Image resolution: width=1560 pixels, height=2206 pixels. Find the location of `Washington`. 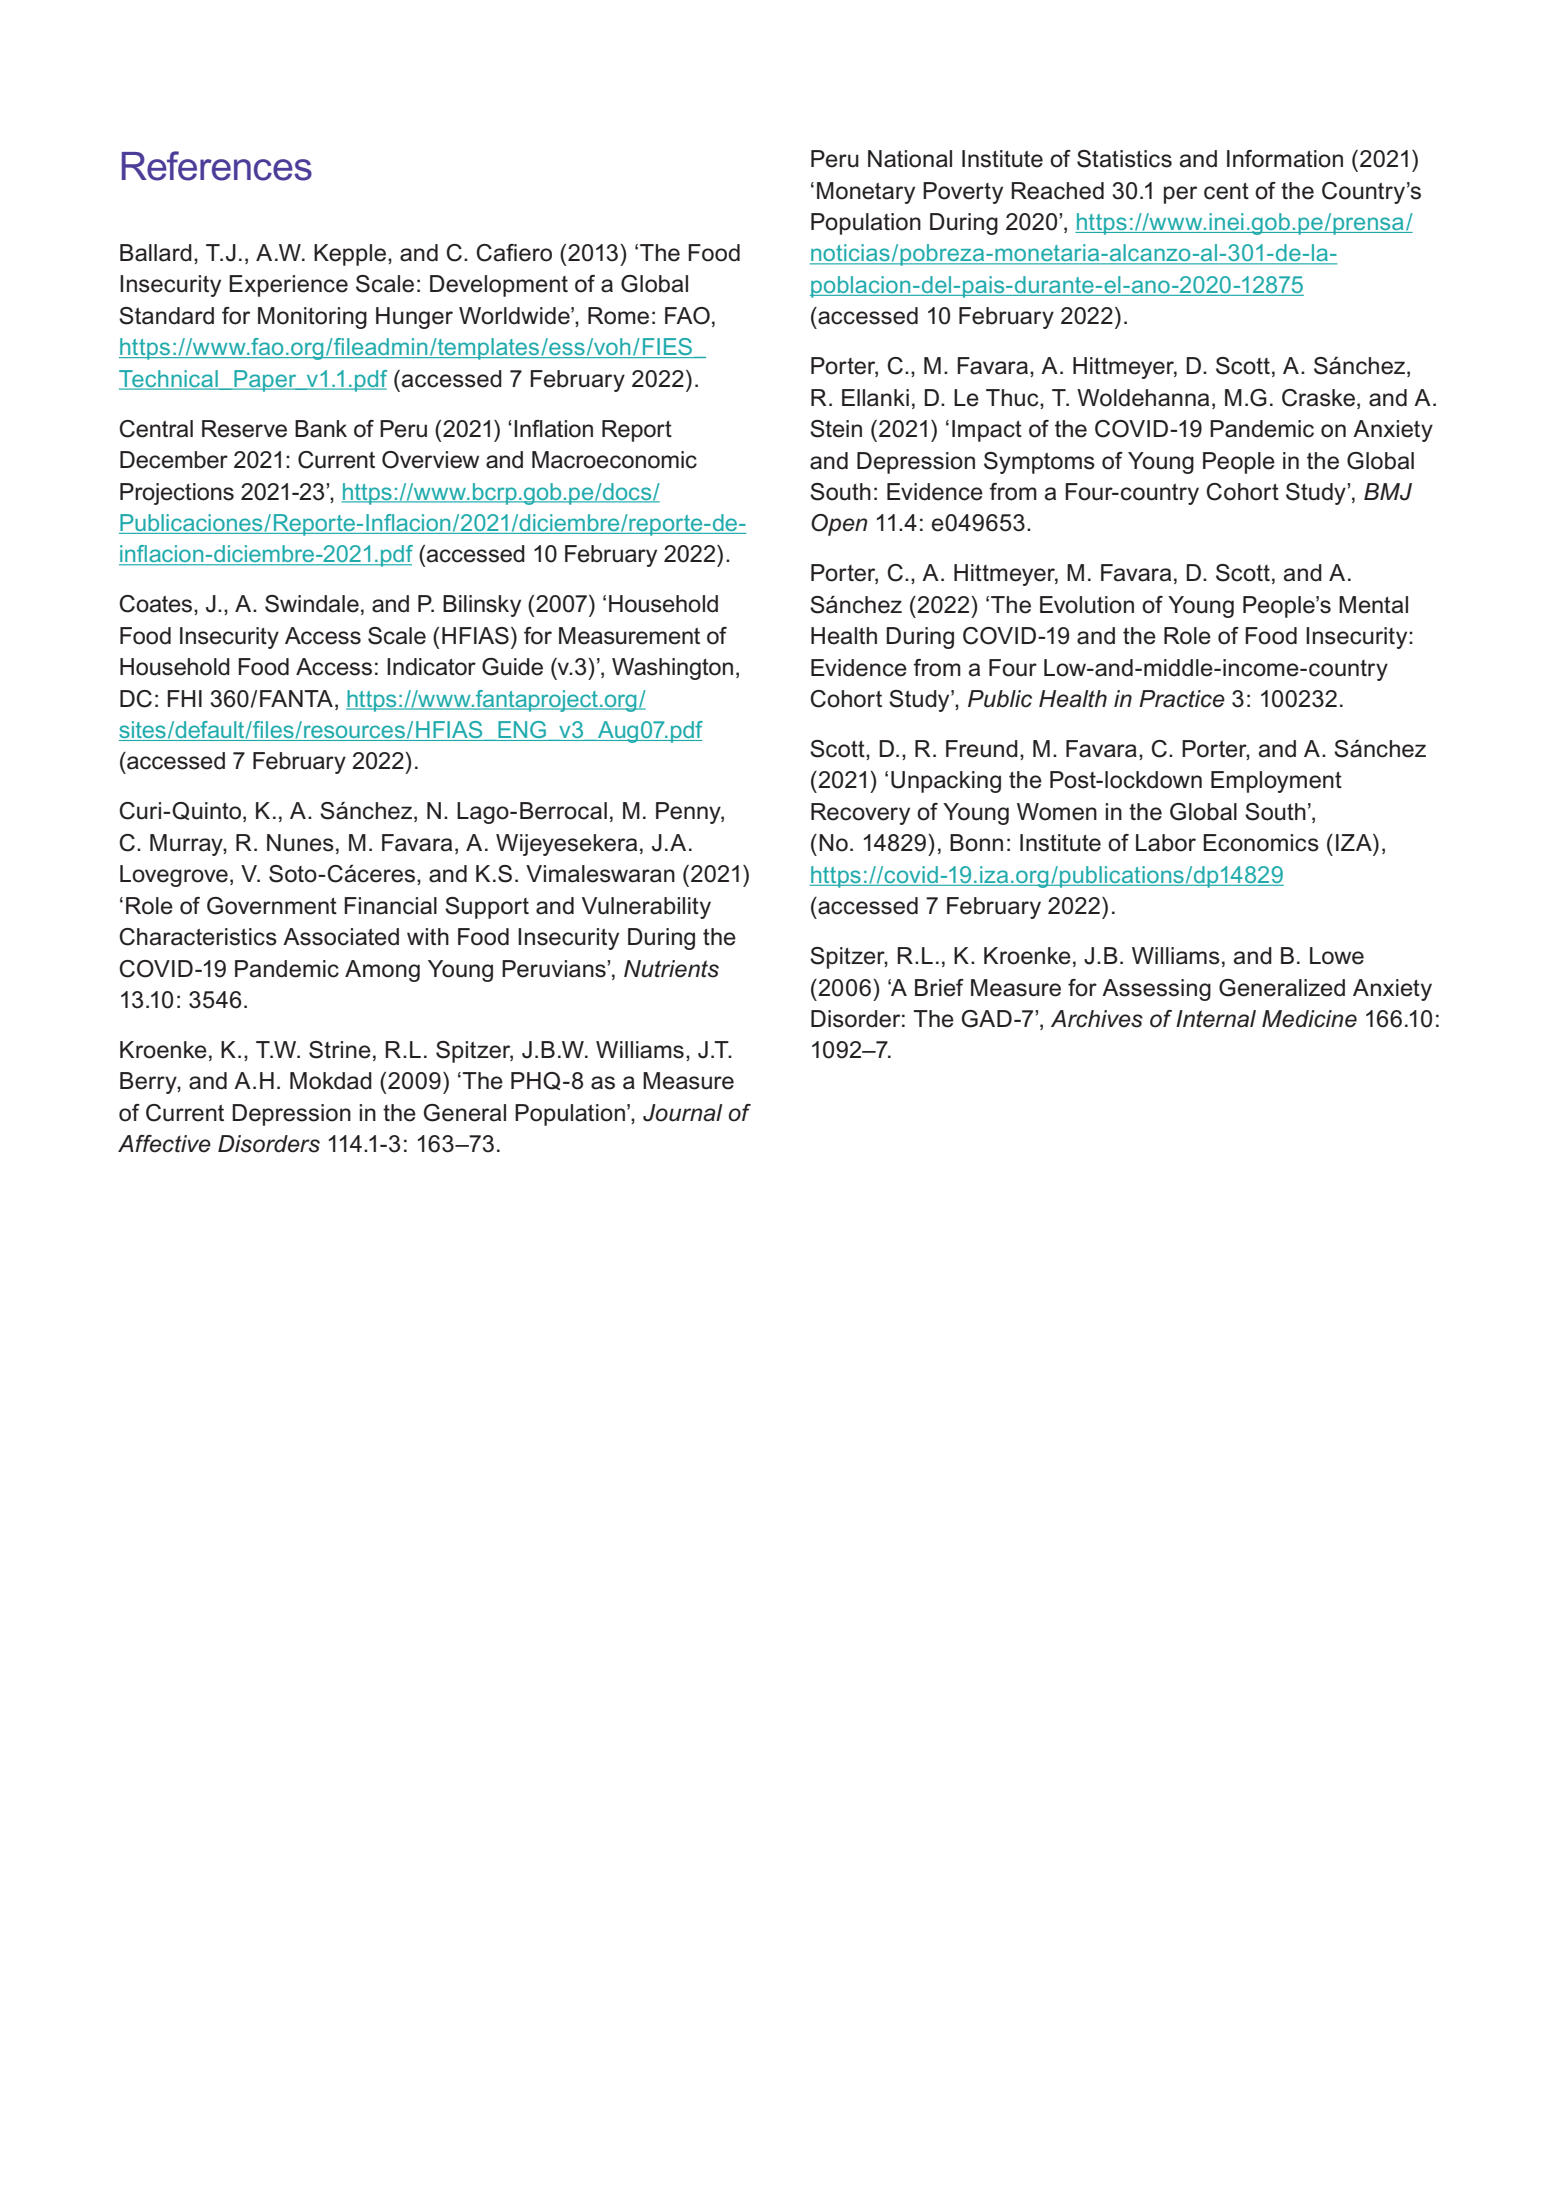

Washington is located at coordinates (672, 669).
